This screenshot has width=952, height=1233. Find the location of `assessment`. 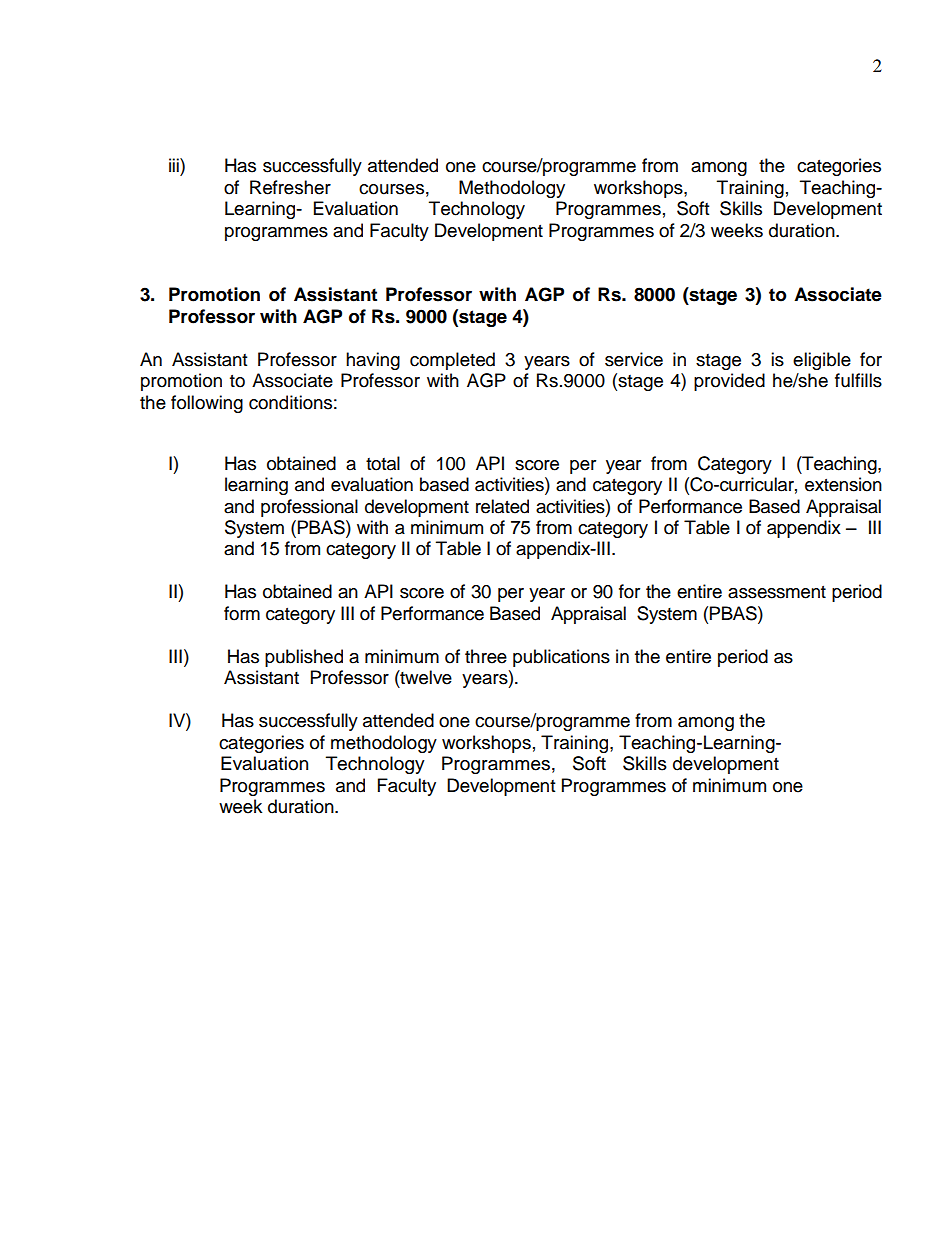

assessment is located at coordinates (777, 592).
